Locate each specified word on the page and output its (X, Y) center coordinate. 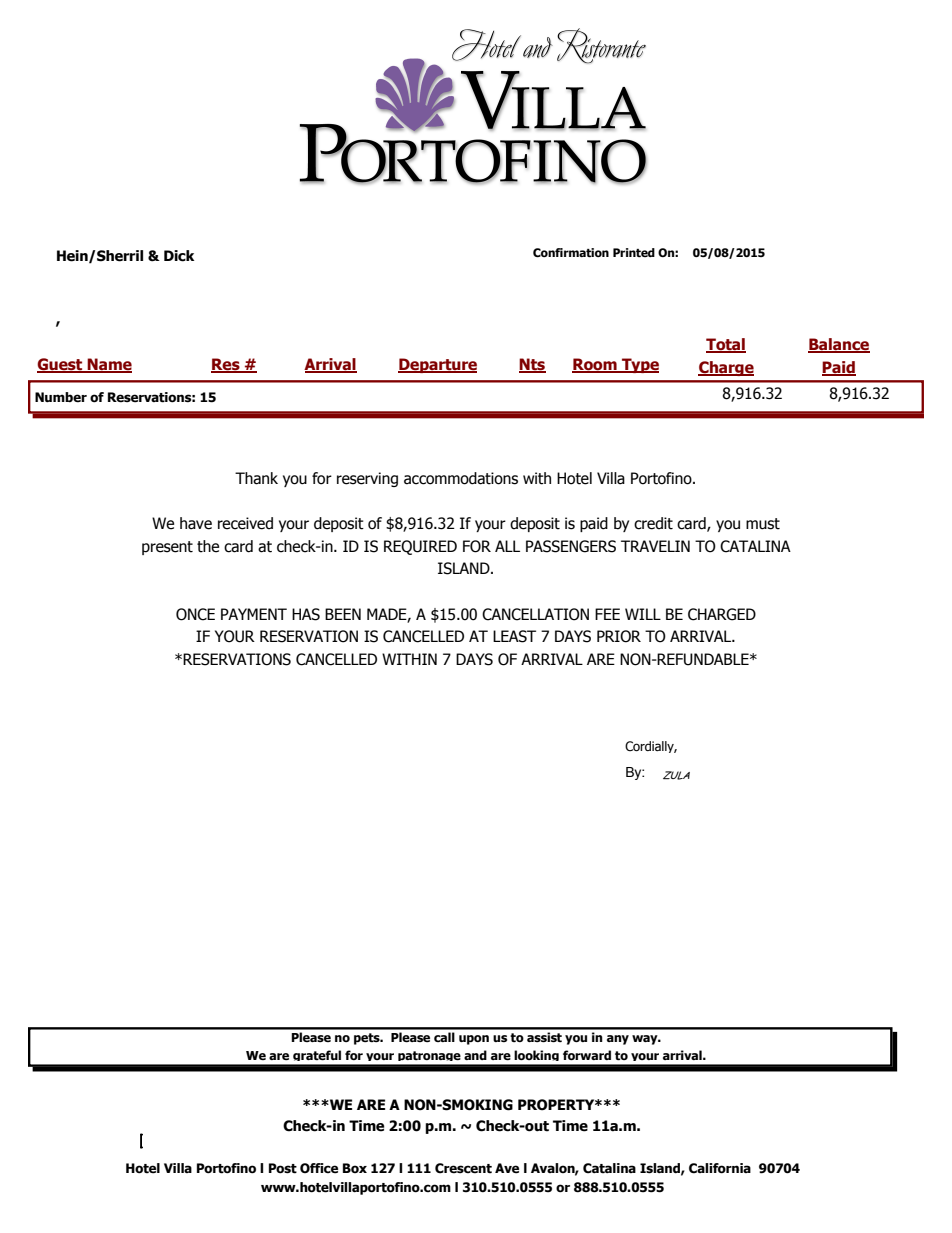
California (720, 1168)
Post (283, 1168)
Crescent (463, 1168)
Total (726, 345)
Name (109, 365)
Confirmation (571, 253)
